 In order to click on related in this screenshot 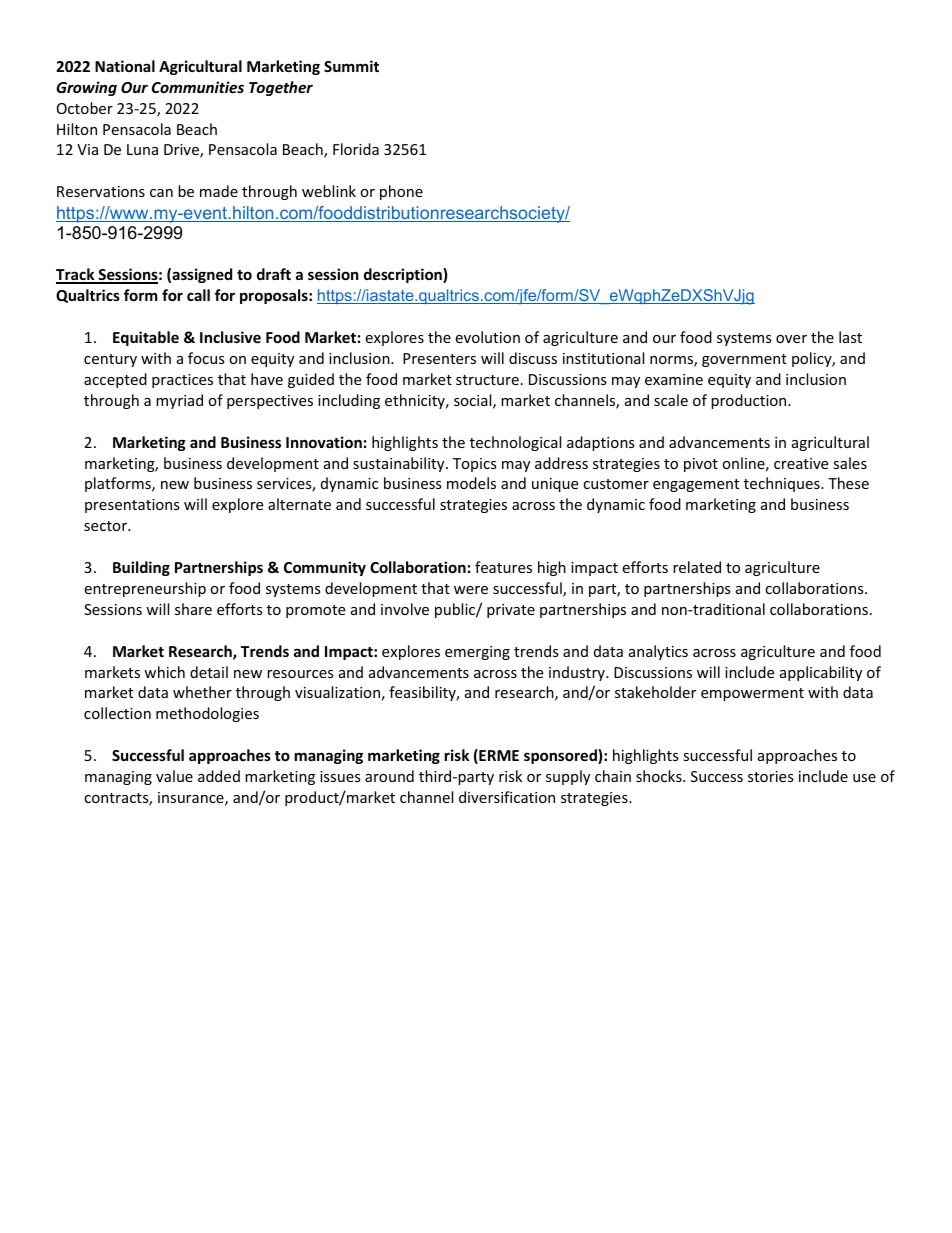, I will do `click(697, 567)`.
